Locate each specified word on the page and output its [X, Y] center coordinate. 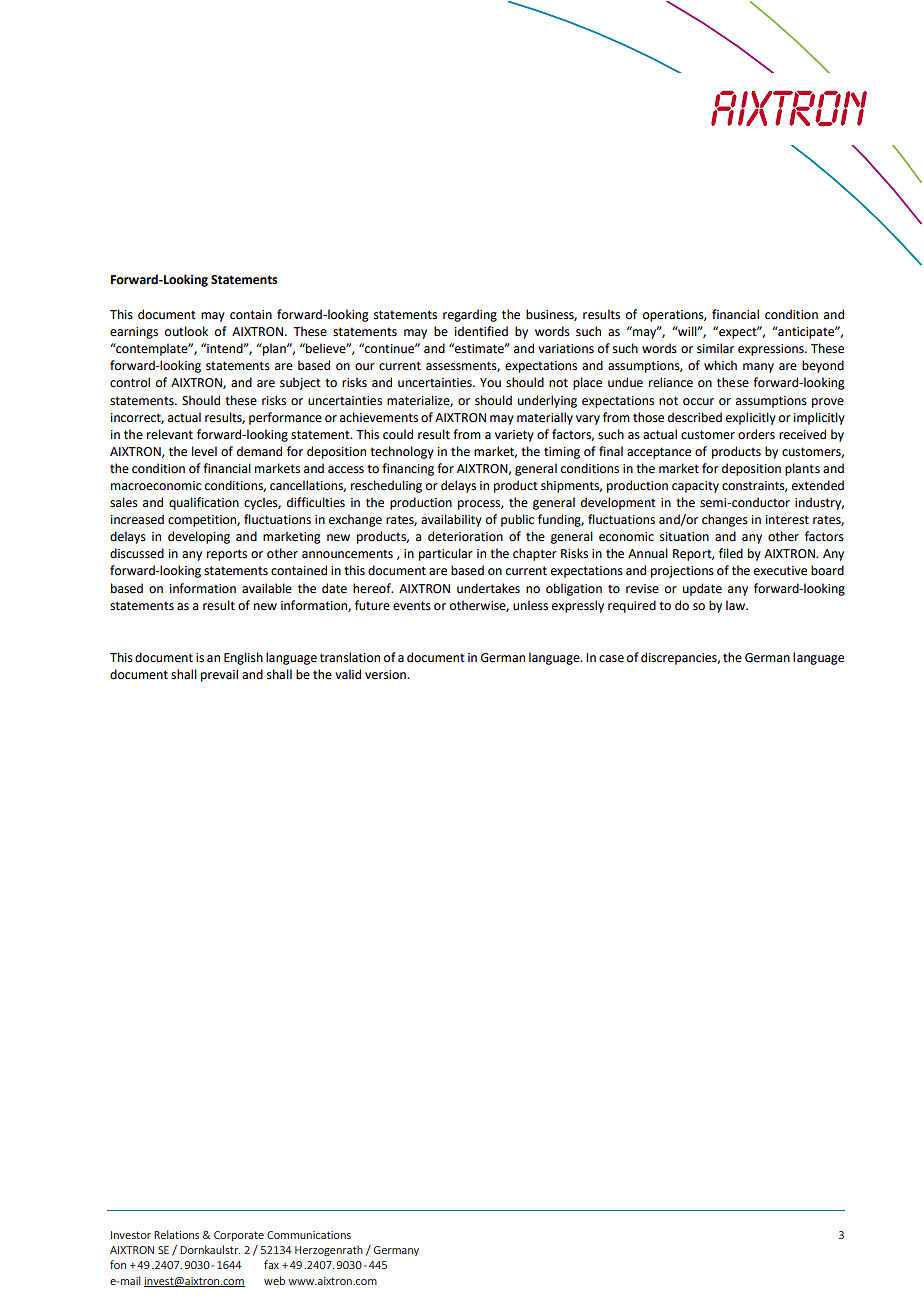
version [386, 675]
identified [481, 331]
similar [715, 348]
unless [530, 605]
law [737, 605]
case [611, 659]
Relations [176, 1234]
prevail [219, 675]
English [243, 658]
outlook [186, 331]
